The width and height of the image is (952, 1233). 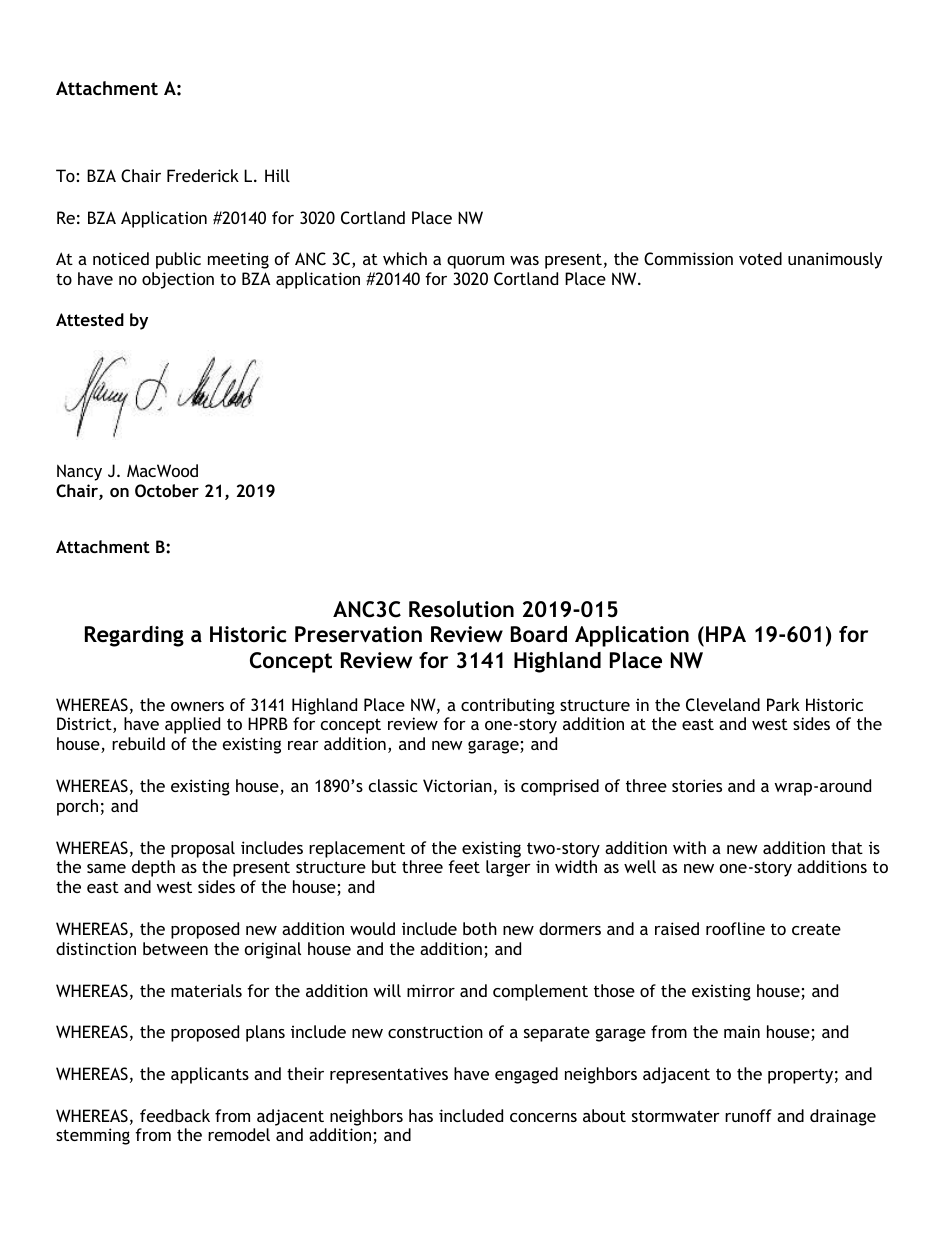 What do you see at coordinates (203, 849) in the image?
I see `proposal` at bounding box center [203, 849].
